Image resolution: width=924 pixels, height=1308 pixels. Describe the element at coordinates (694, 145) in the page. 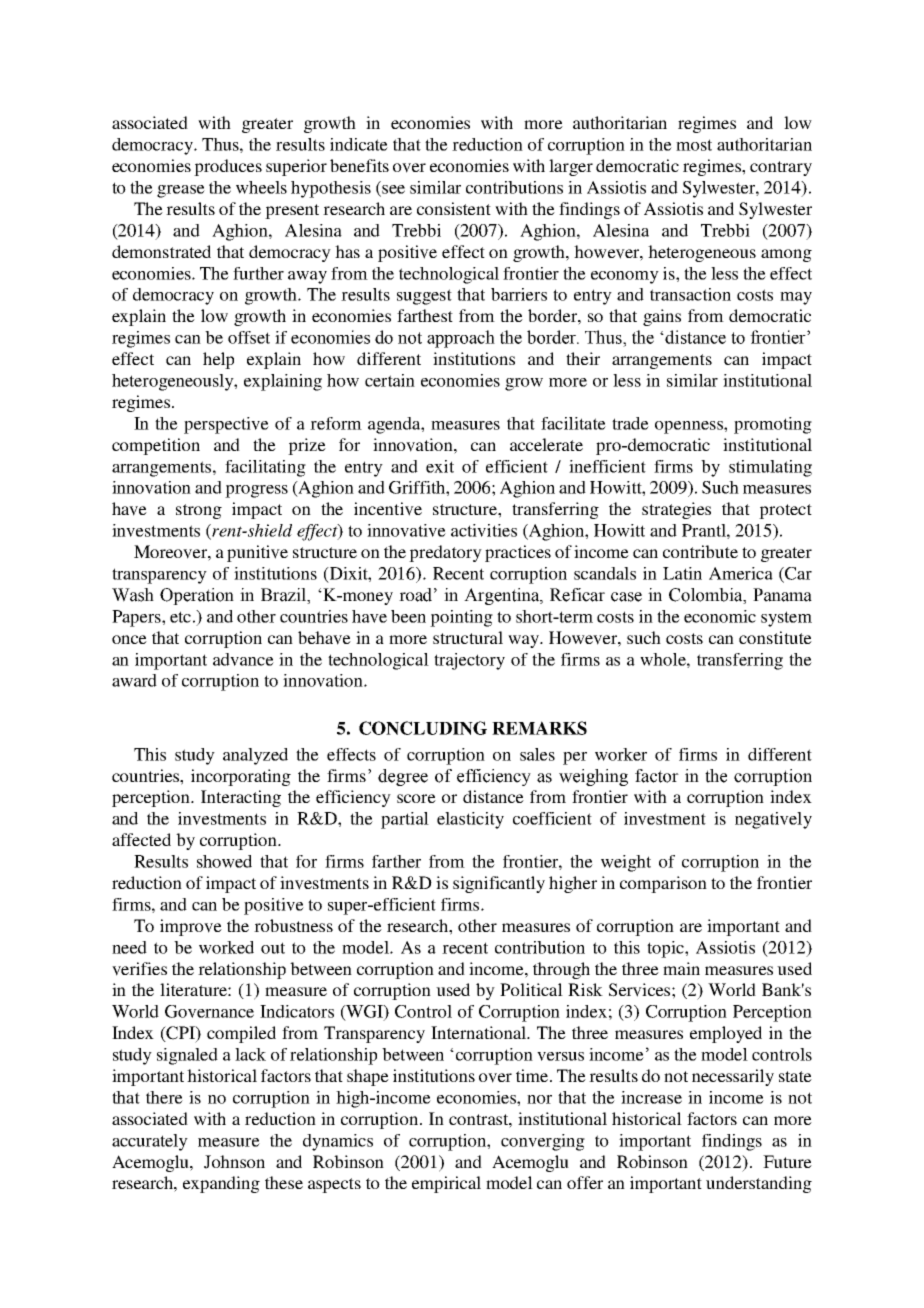

I see `most` at that location.
